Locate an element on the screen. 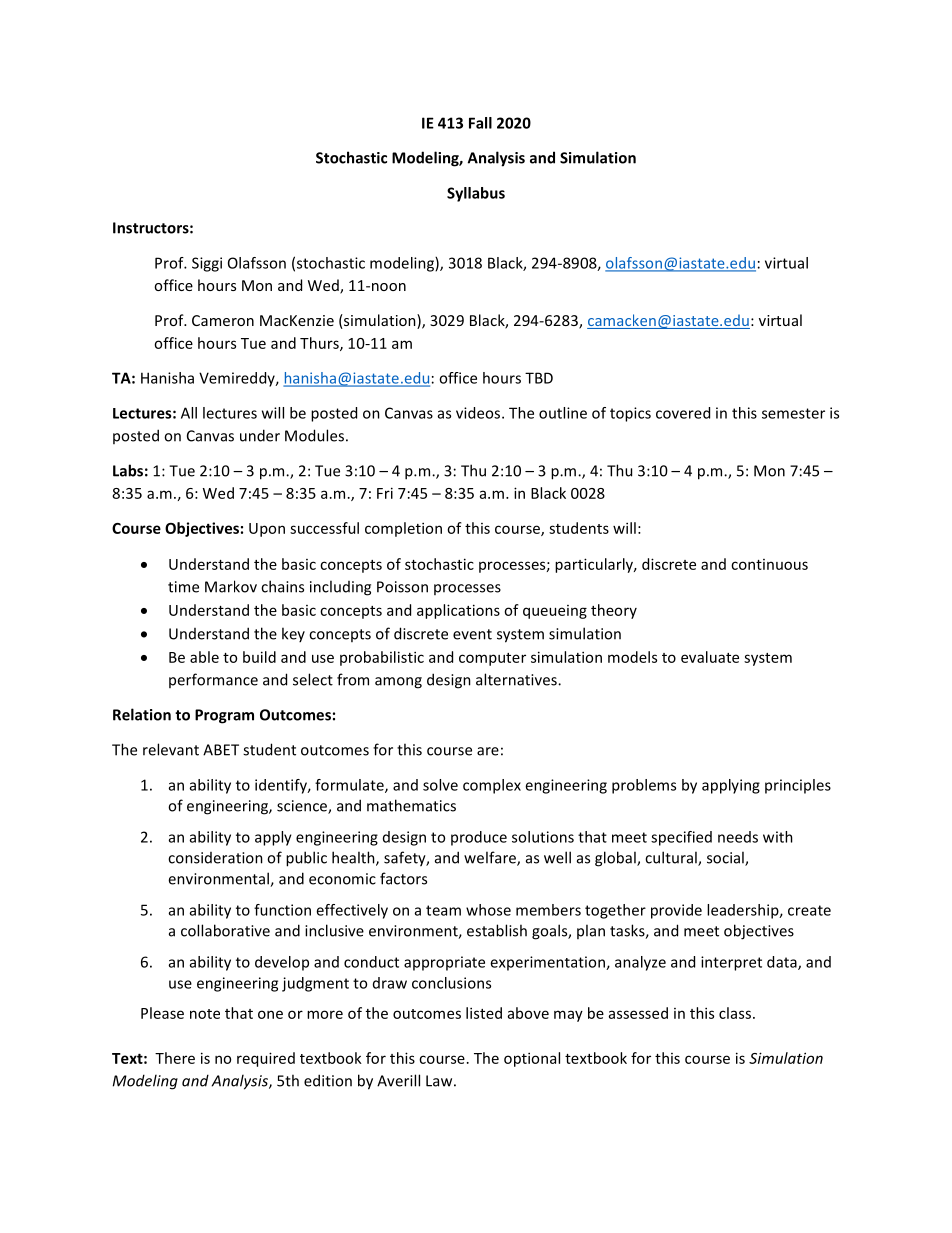  Syllabus is located at coordinates (476, 194).
